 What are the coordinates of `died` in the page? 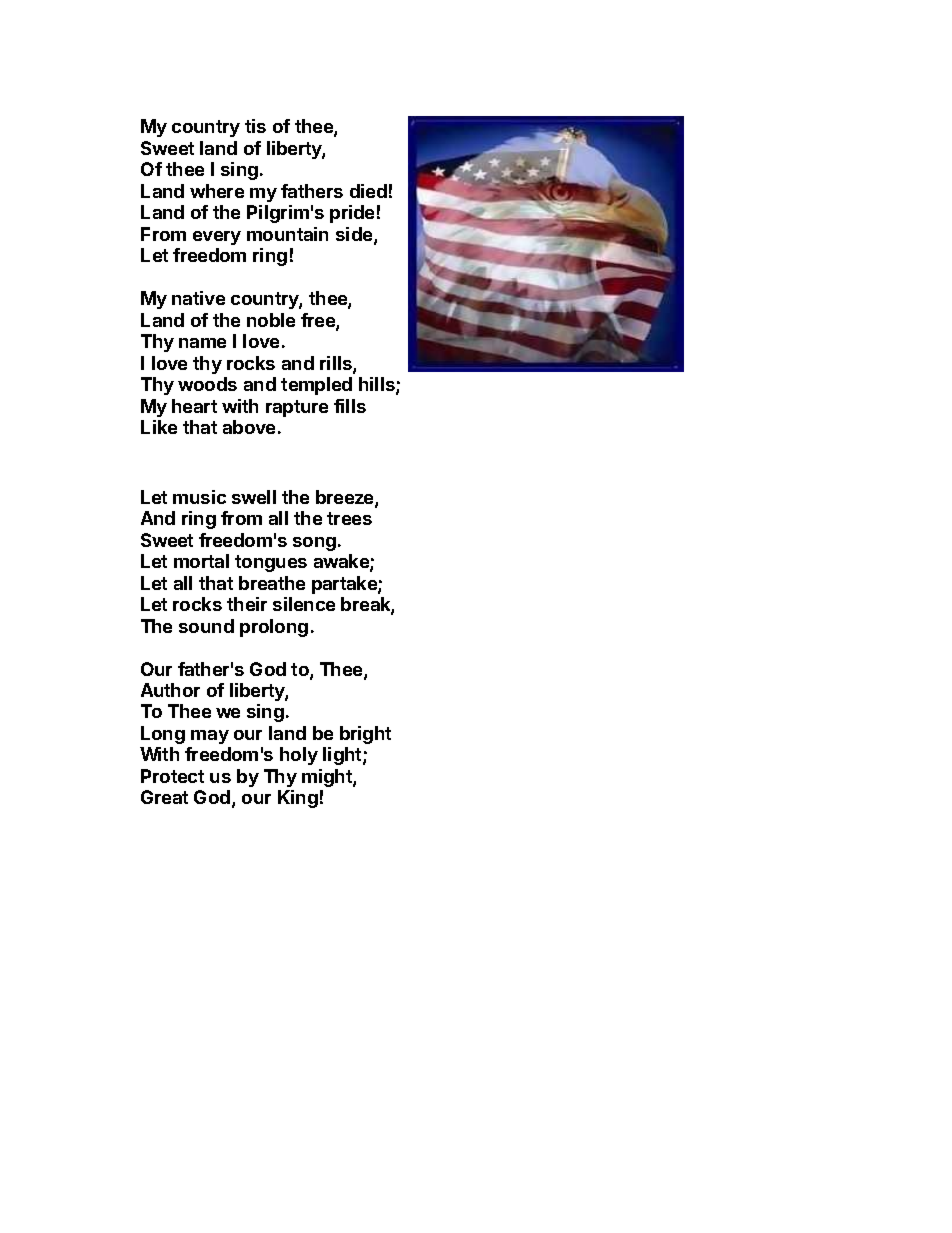 It's located at (368, 191).
